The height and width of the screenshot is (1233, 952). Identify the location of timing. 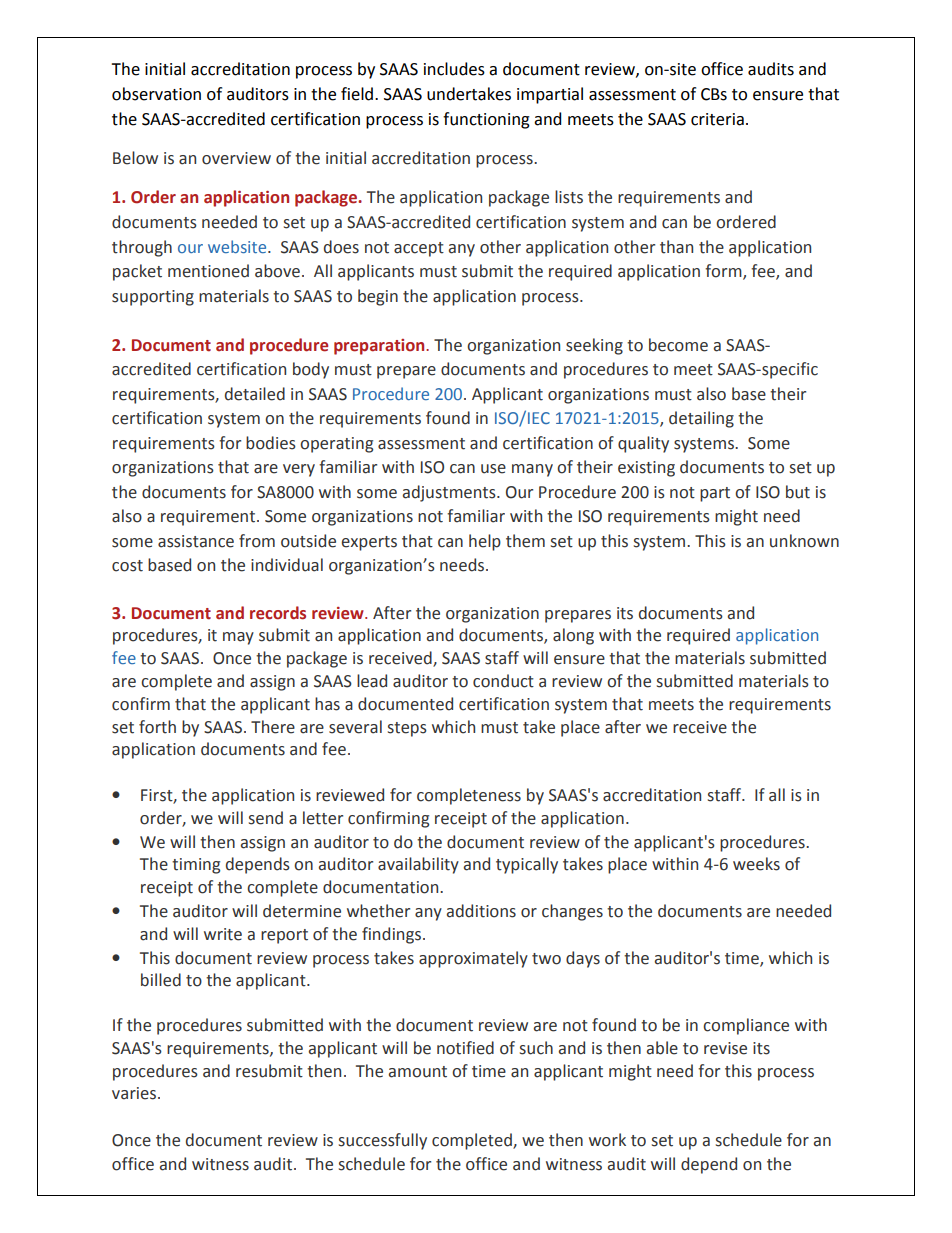
(196, 866).
